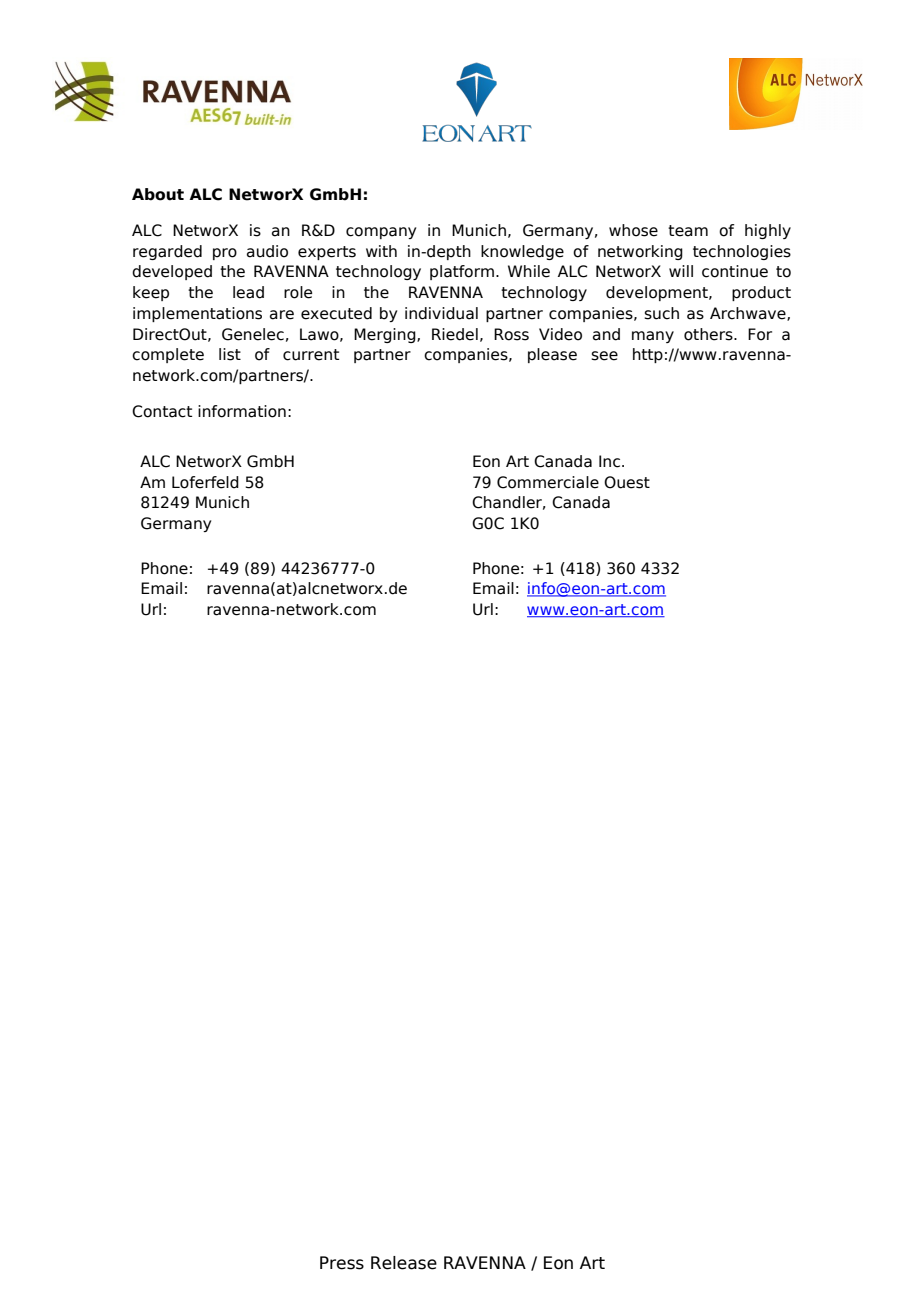  What do you see at coordinates (609, 461) in the image?
I see `Inc` at bounding box center [609, 461].
